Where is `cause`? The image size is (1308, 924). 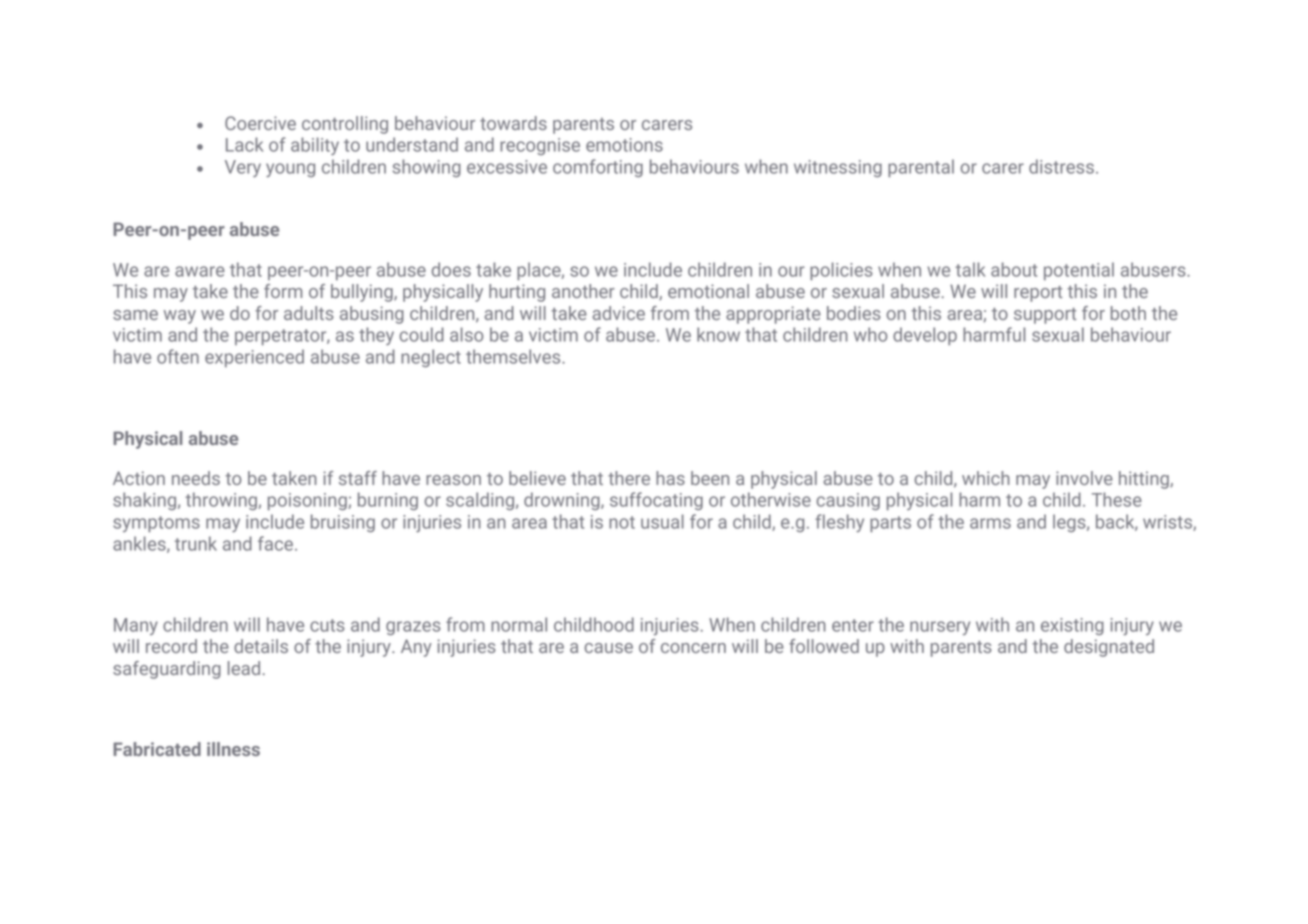 cause is located at coordinates (609, 648).
